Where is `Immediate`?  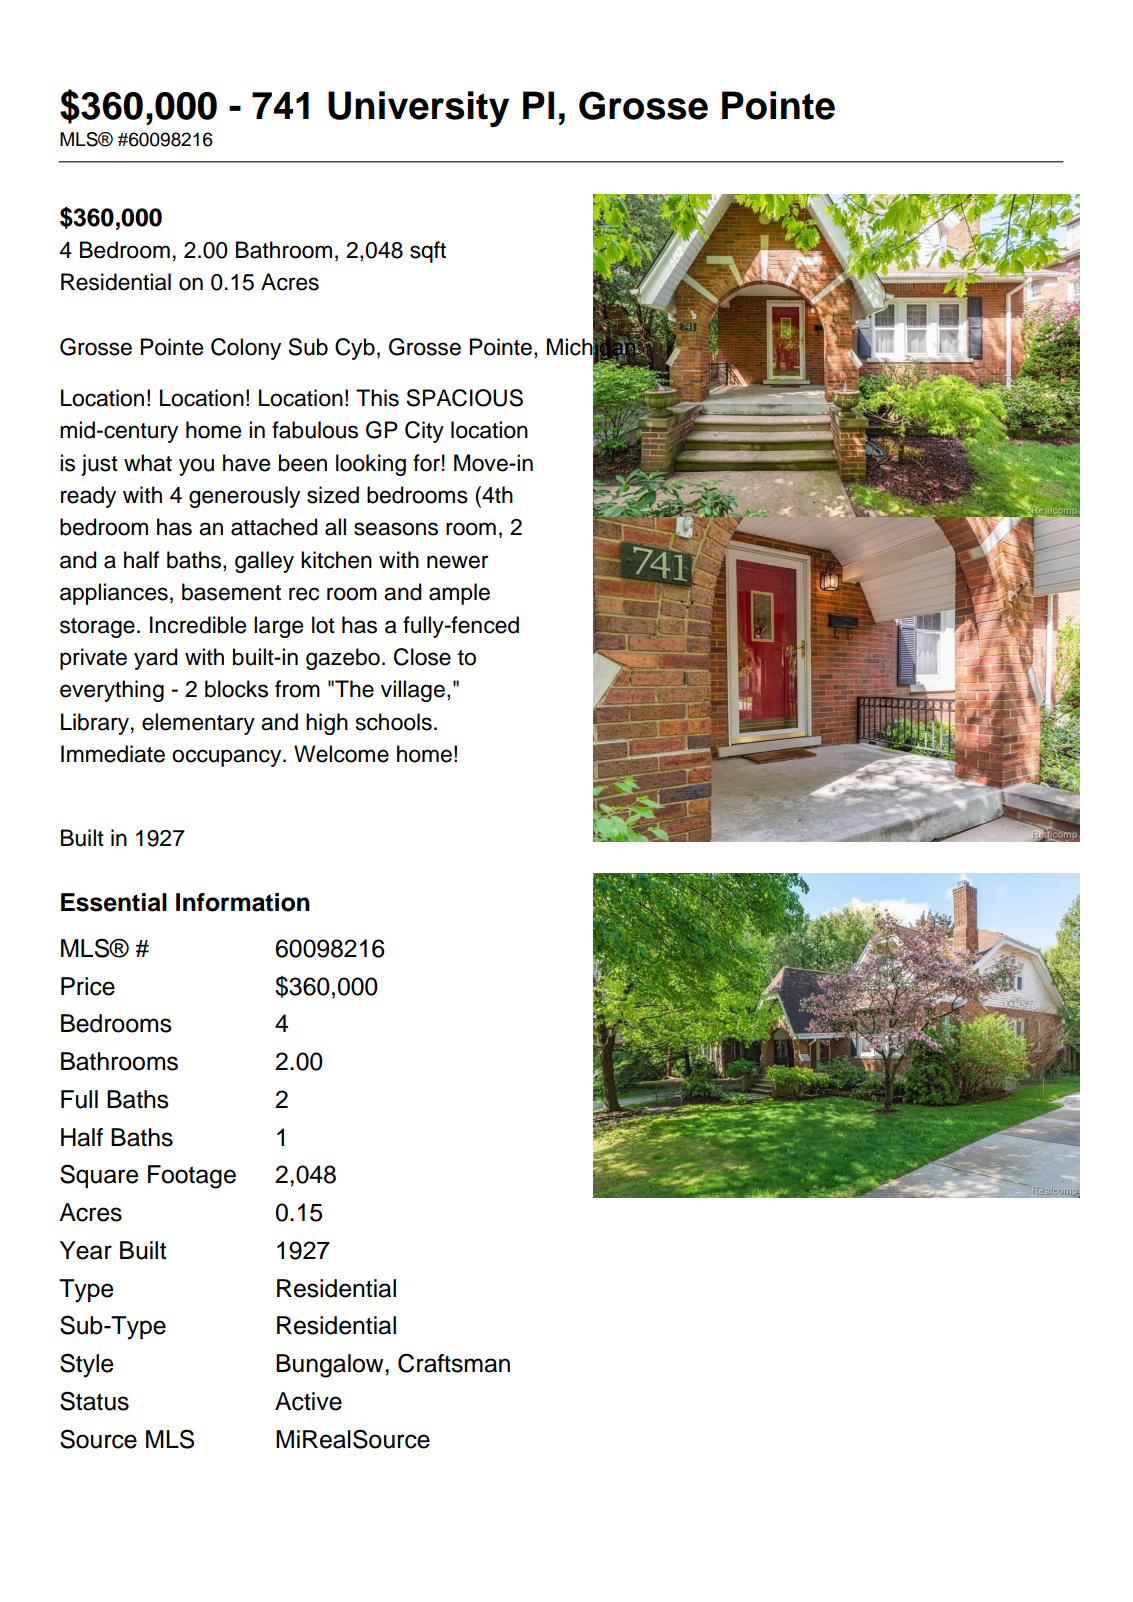 Immediate is located at coordinates (113, 754).
